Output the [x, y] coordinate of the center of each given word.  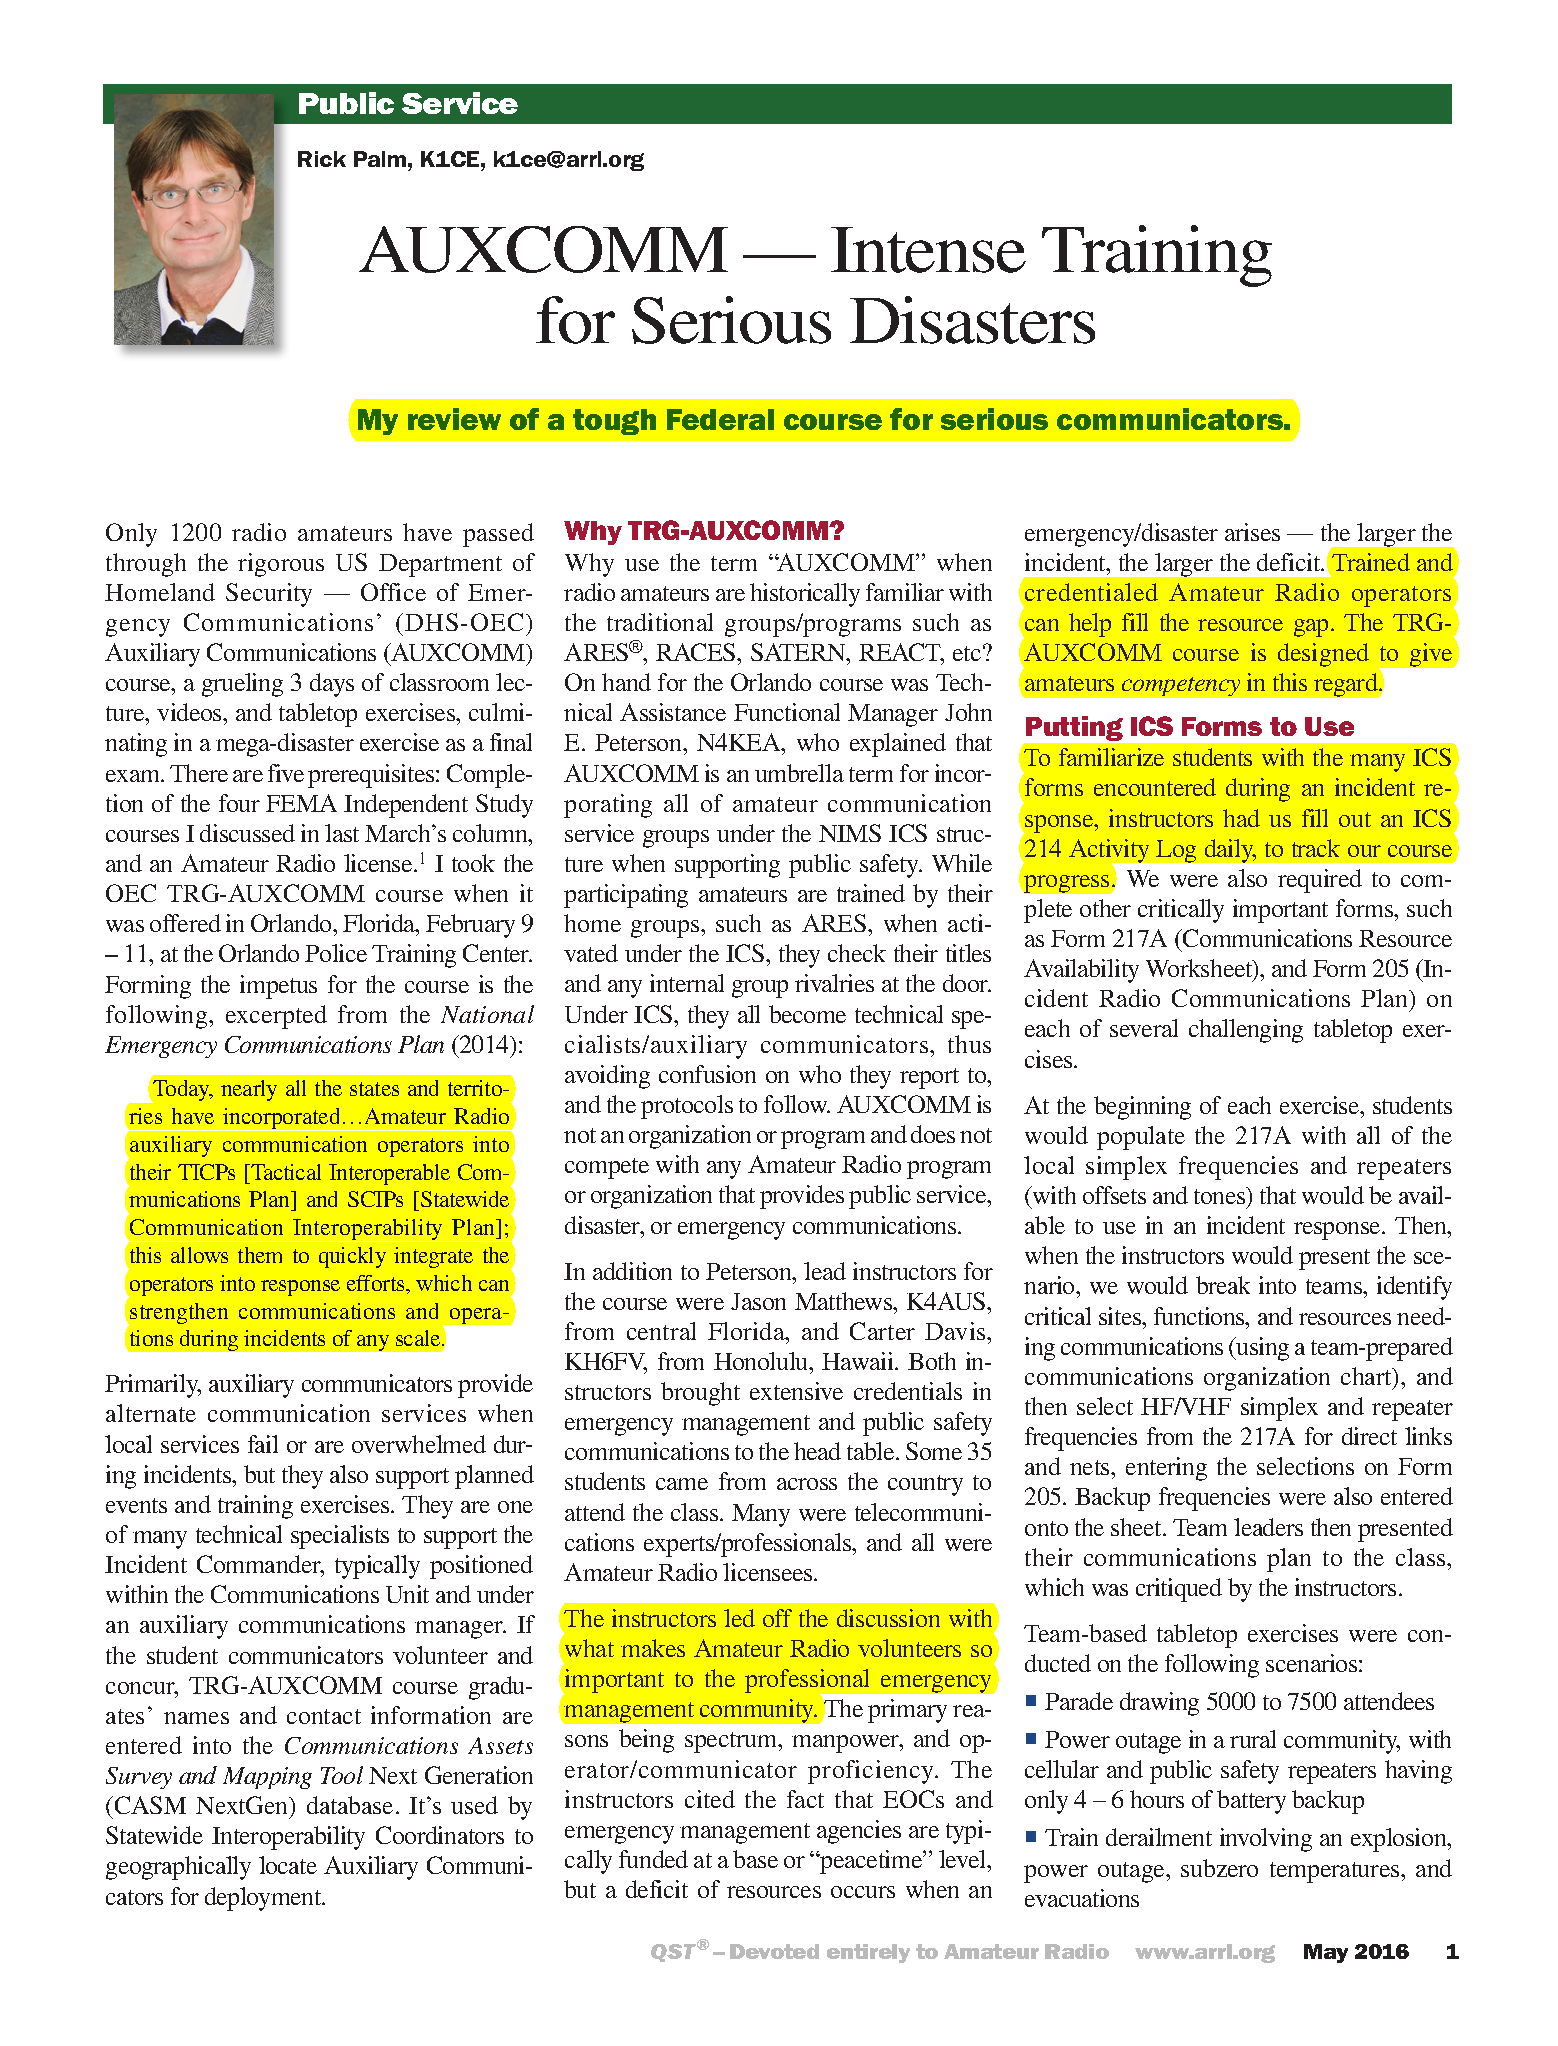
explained [898, 745]
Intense [928, 250]
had [1241, 818]
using [1262, 1349]
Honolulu [762, 1361]
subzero [1219, 1868]
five [286, 773]
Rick [322, 159]
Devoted [774, 1951]
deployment [264, 1899]
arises [1252, 532]
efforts [377, 1283]
